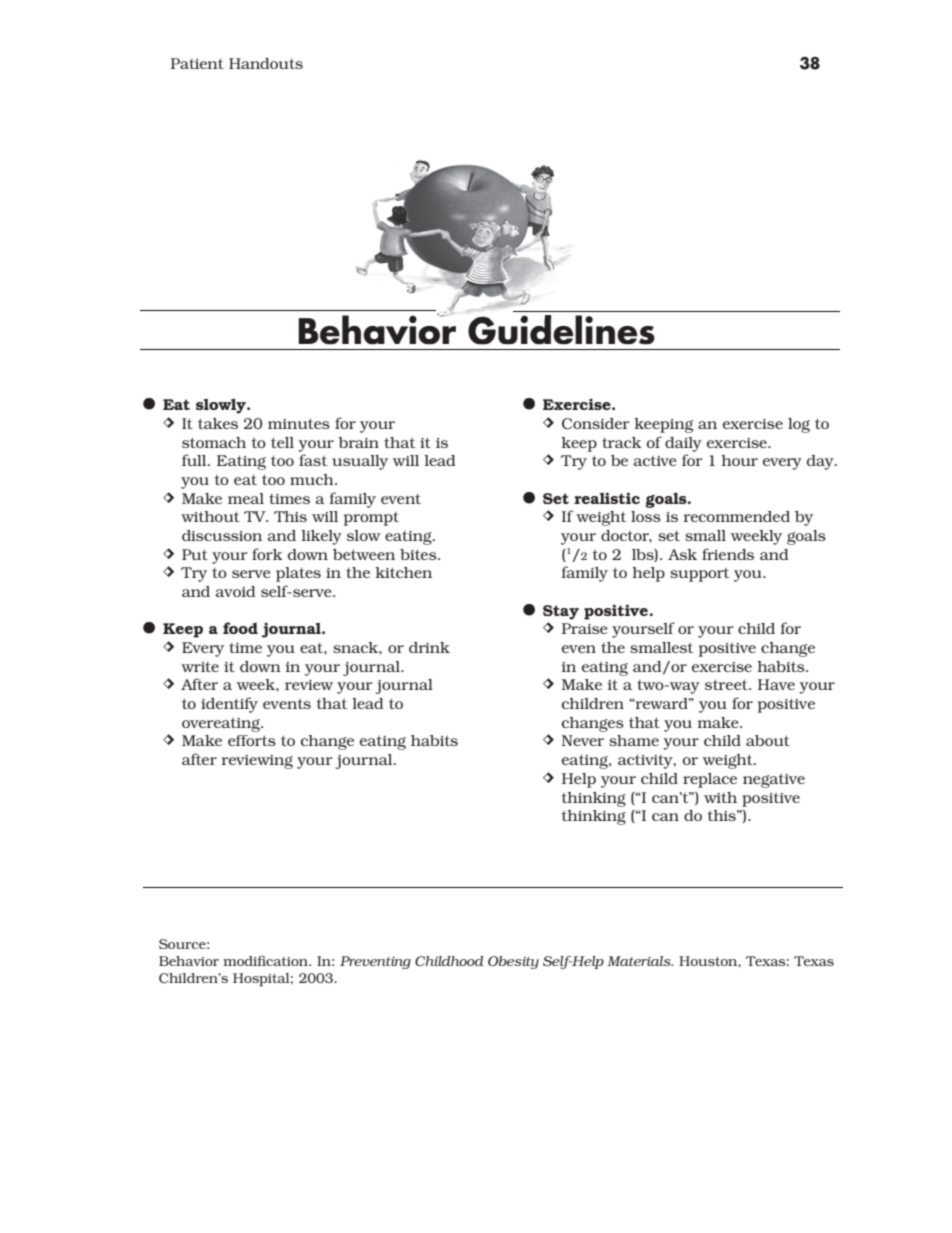  Describe the element at coordinates (246, 498) in the page. I see `meal` at that location.
